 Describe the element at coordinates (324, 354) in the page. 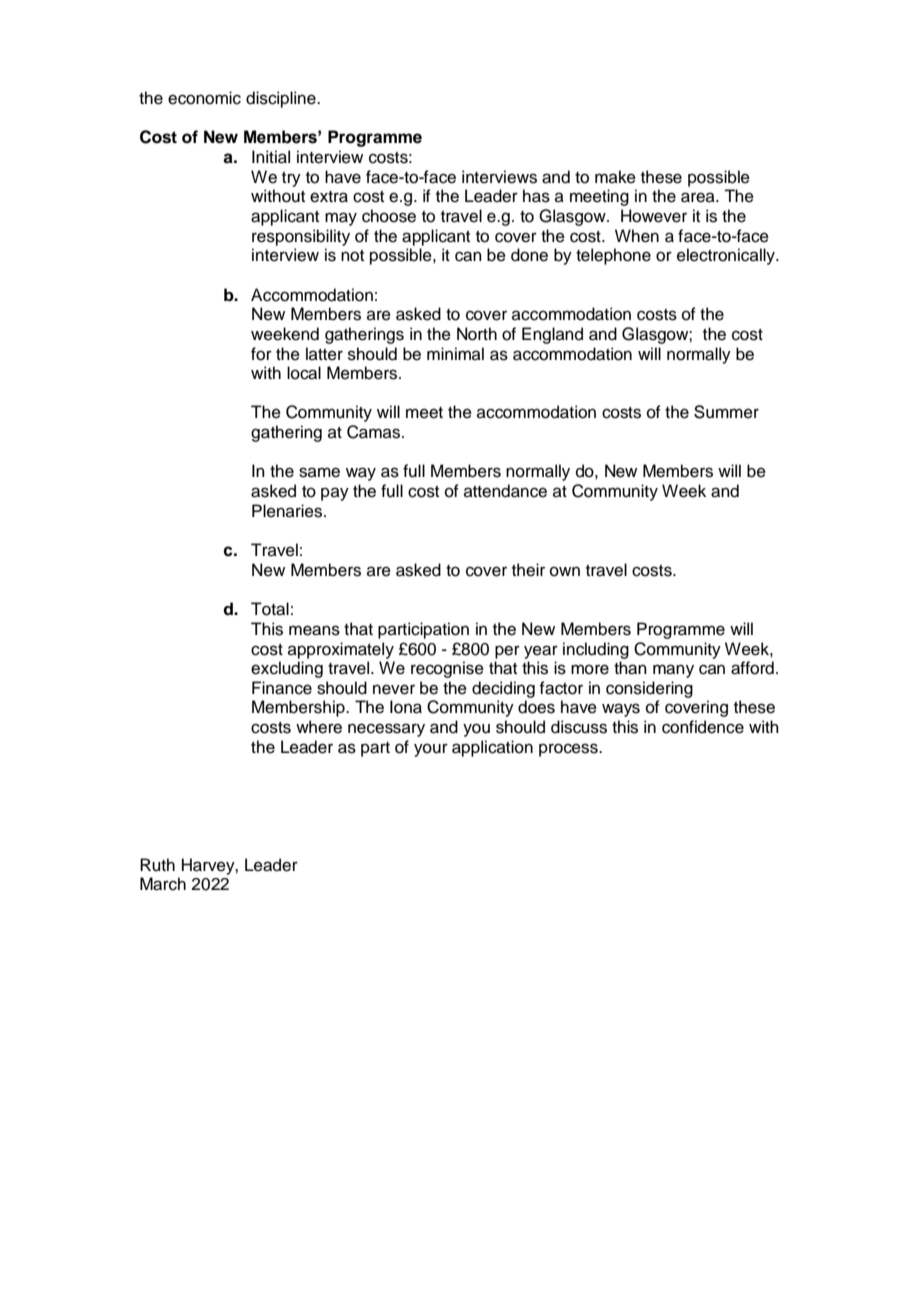

I see `latter` at that location.
